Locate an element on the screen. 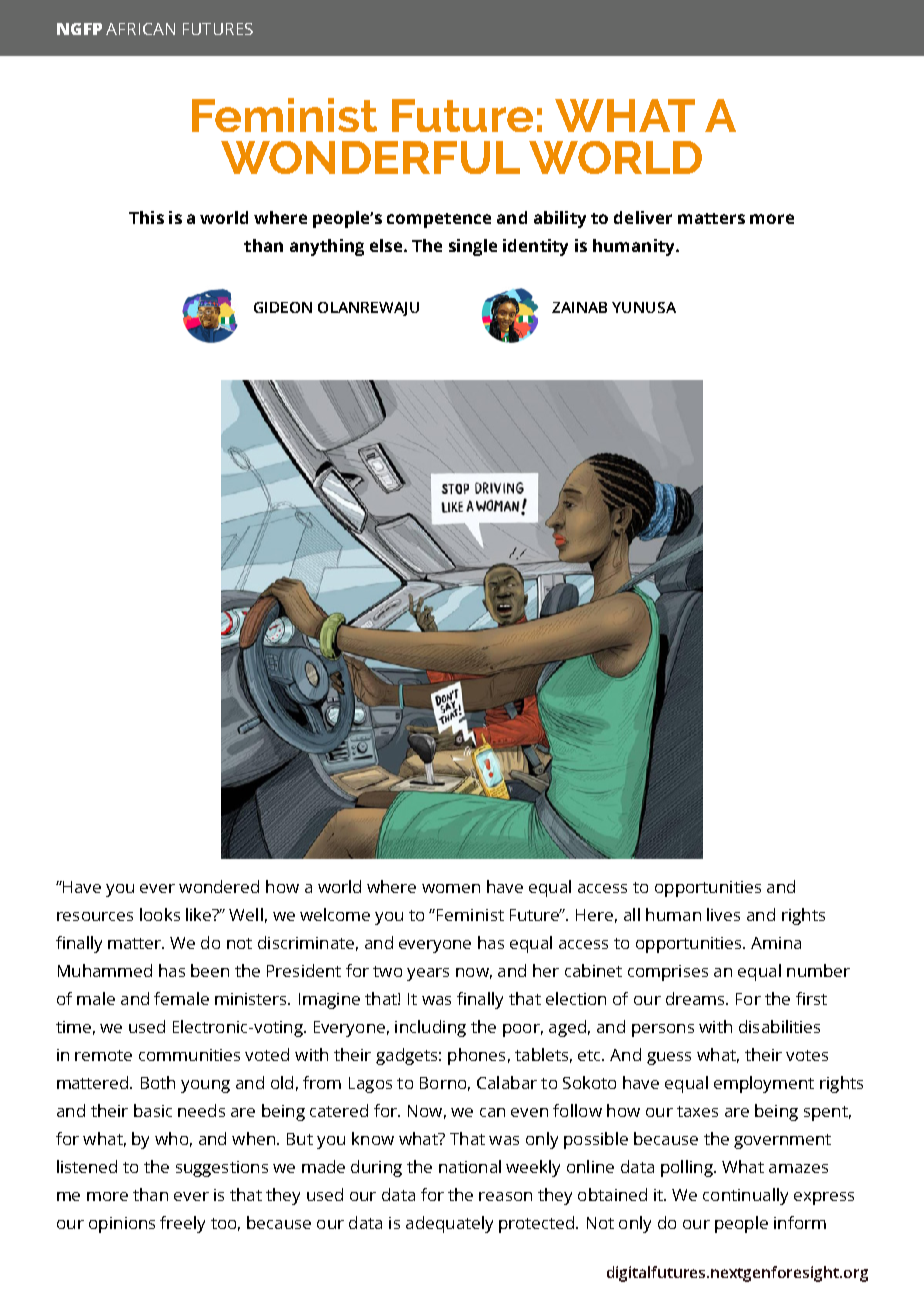 The width and height of the screenshot is (924, 1308). freely is located at coordinates (182, 1224).
